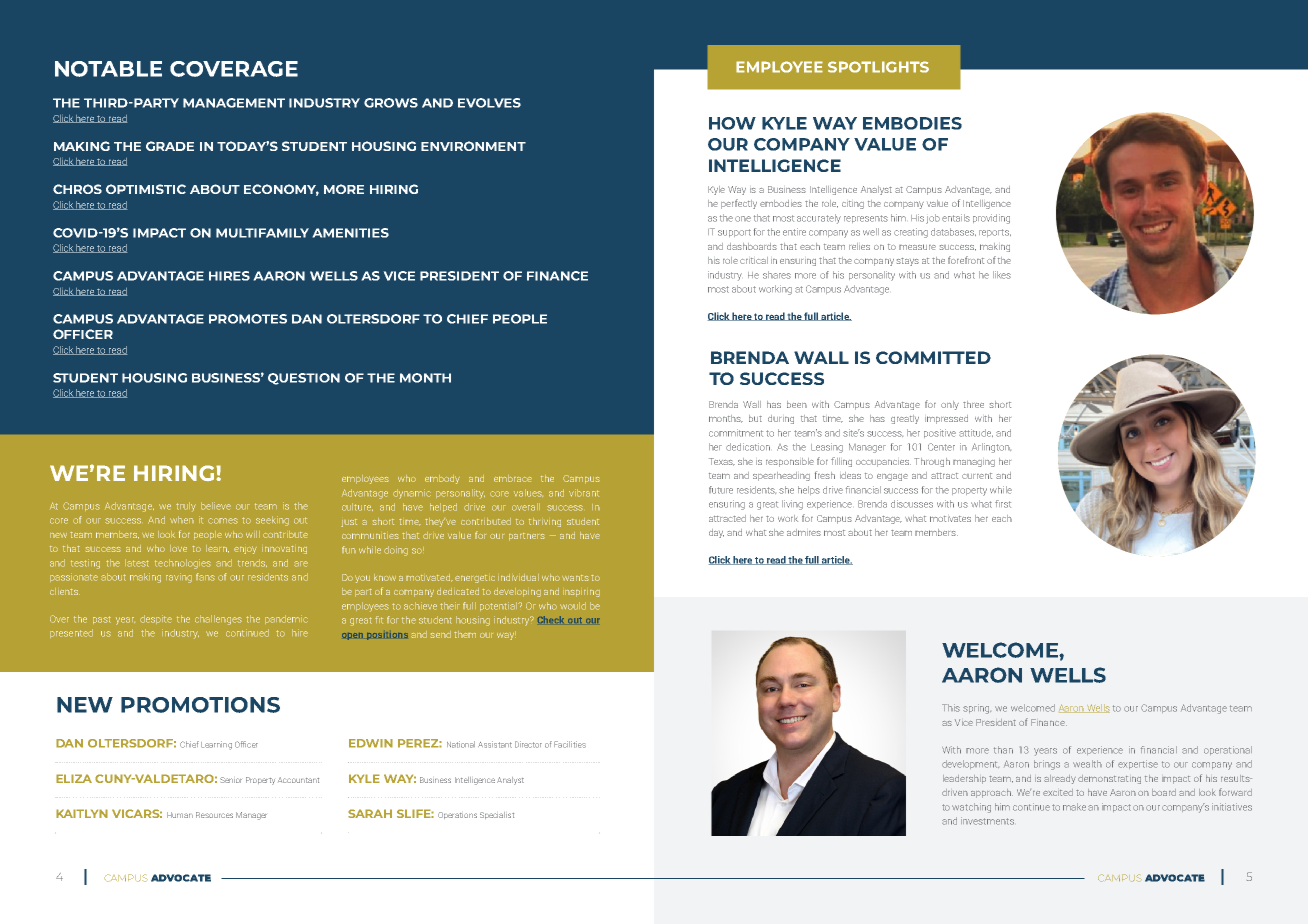  I want to click on likes, so click(1002, 275).
